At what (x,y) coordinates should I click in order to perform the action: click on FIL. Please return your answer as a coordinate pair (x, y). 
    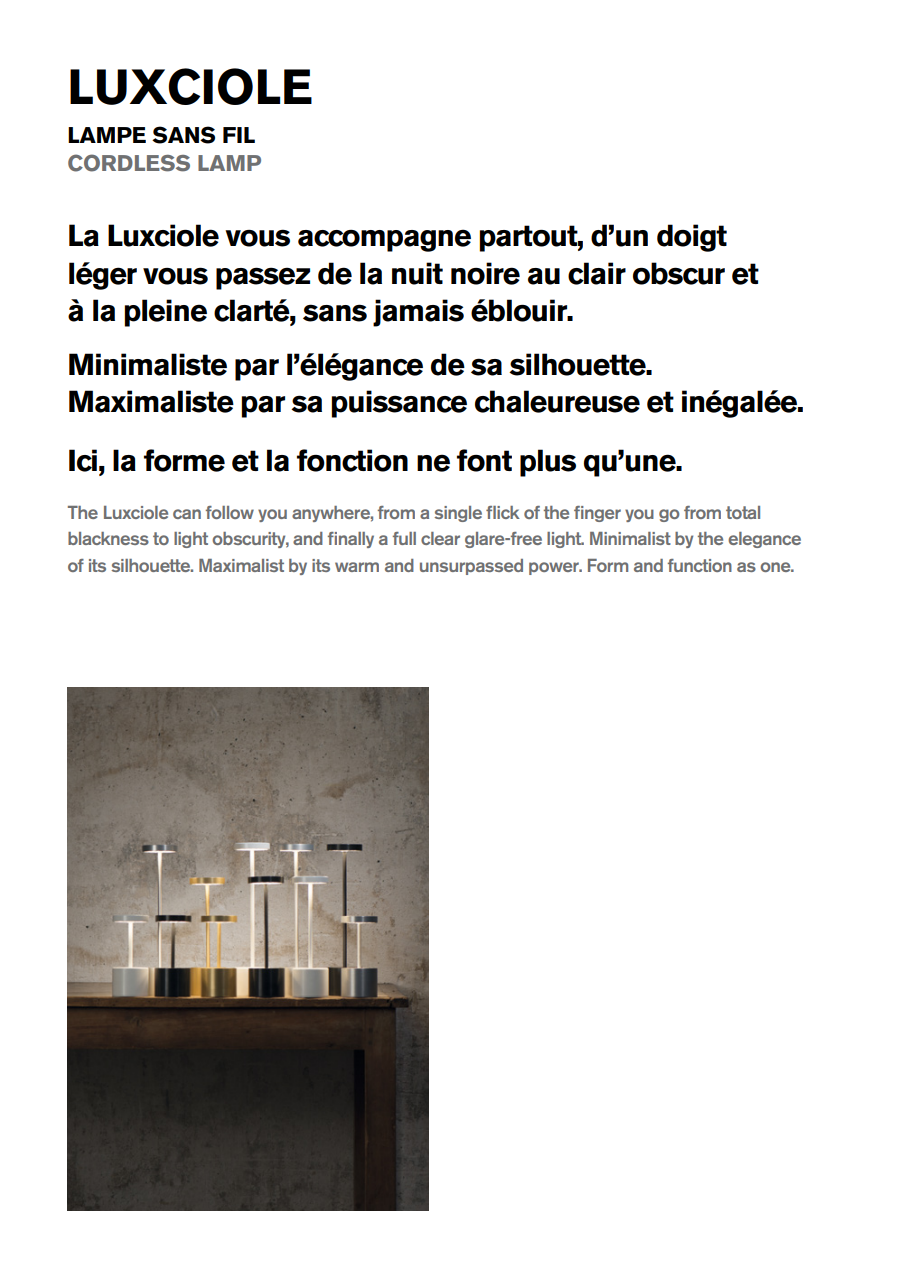
    Looking at the image, I should click on (239, 135).
